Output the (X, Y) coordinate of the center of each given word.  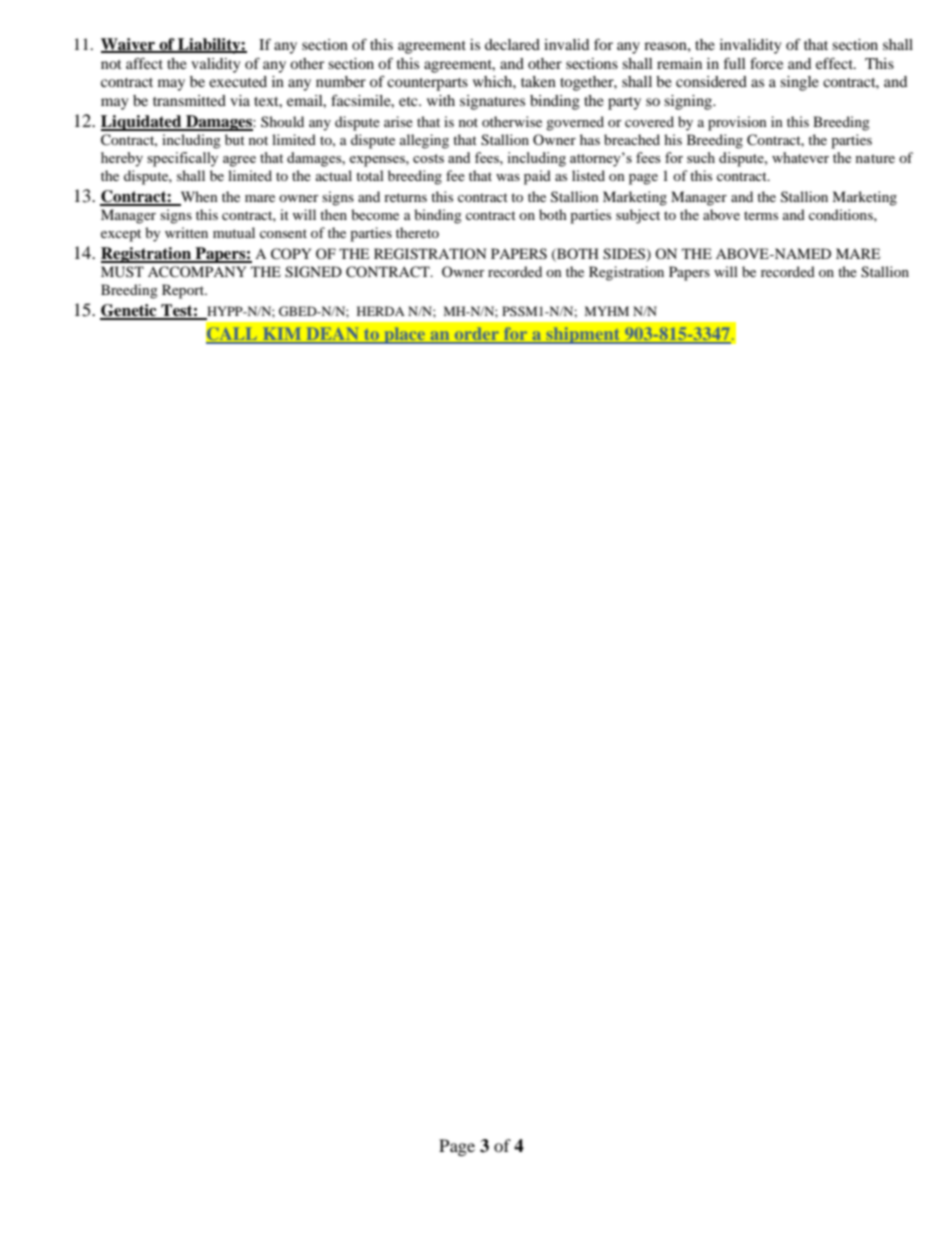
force (766, 63)
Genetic (129, 311)
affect (144, 63)
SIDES (625, 255)
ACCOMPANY (197, 272)
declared (512, 44)
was (508, 177)
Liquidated (142, 123)
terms (761, 215)
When (198, 198)
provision (737, 123)
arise (398, 121)
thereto (417, 232)
